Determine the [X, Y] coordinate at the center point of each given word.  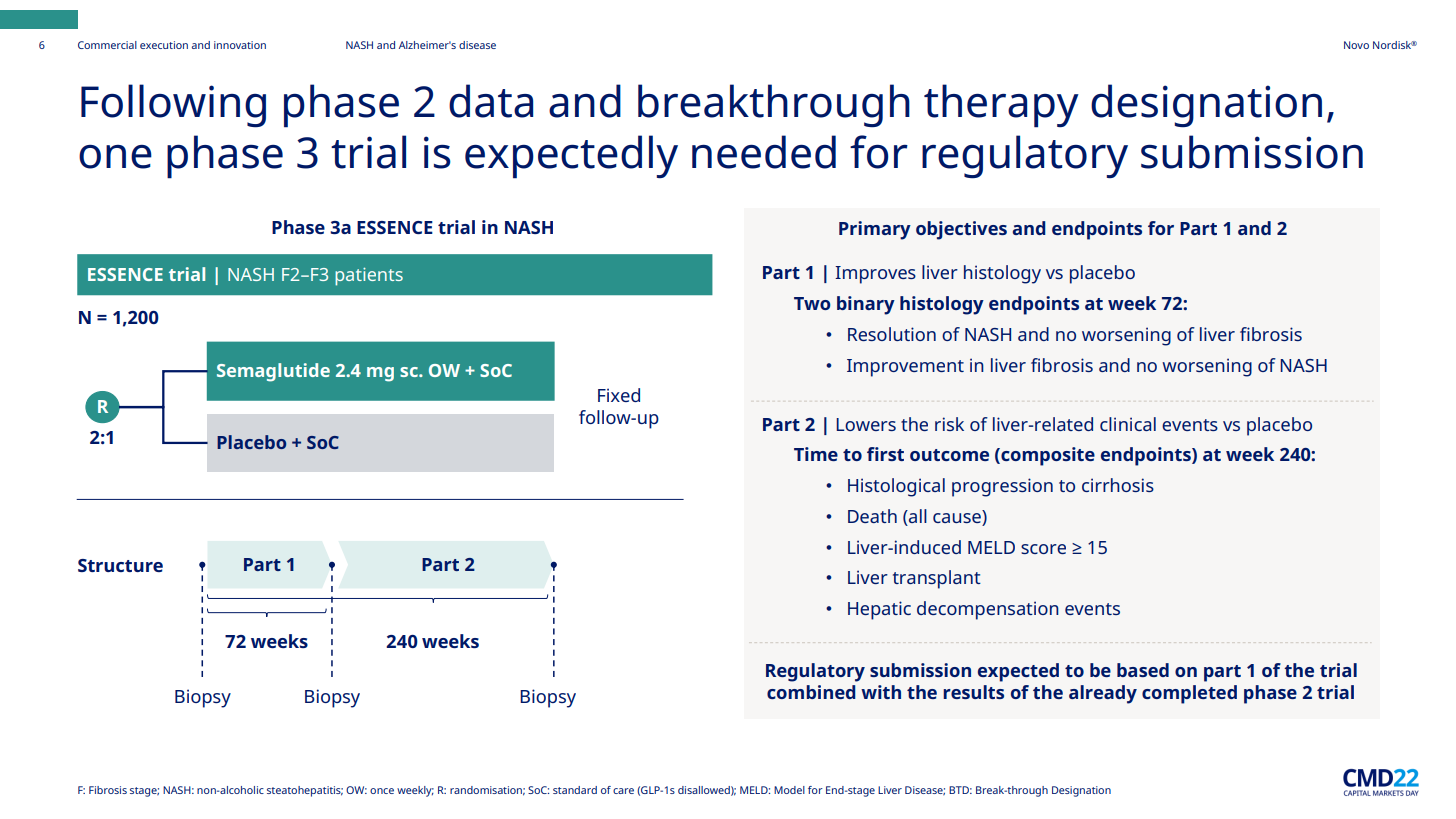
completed [1189, 694]
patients [369, 277]
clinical [1128, 424]
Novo [1356, 45]
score [1043, 549]
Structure [120, 565]
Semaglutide [273, 372]
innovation [240, 45]
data [491, 101]
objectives [961, 230]
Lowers [866, 424]
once [382, 791]
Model [789, 790]
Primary [875, 230]
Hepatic [879, 610]
